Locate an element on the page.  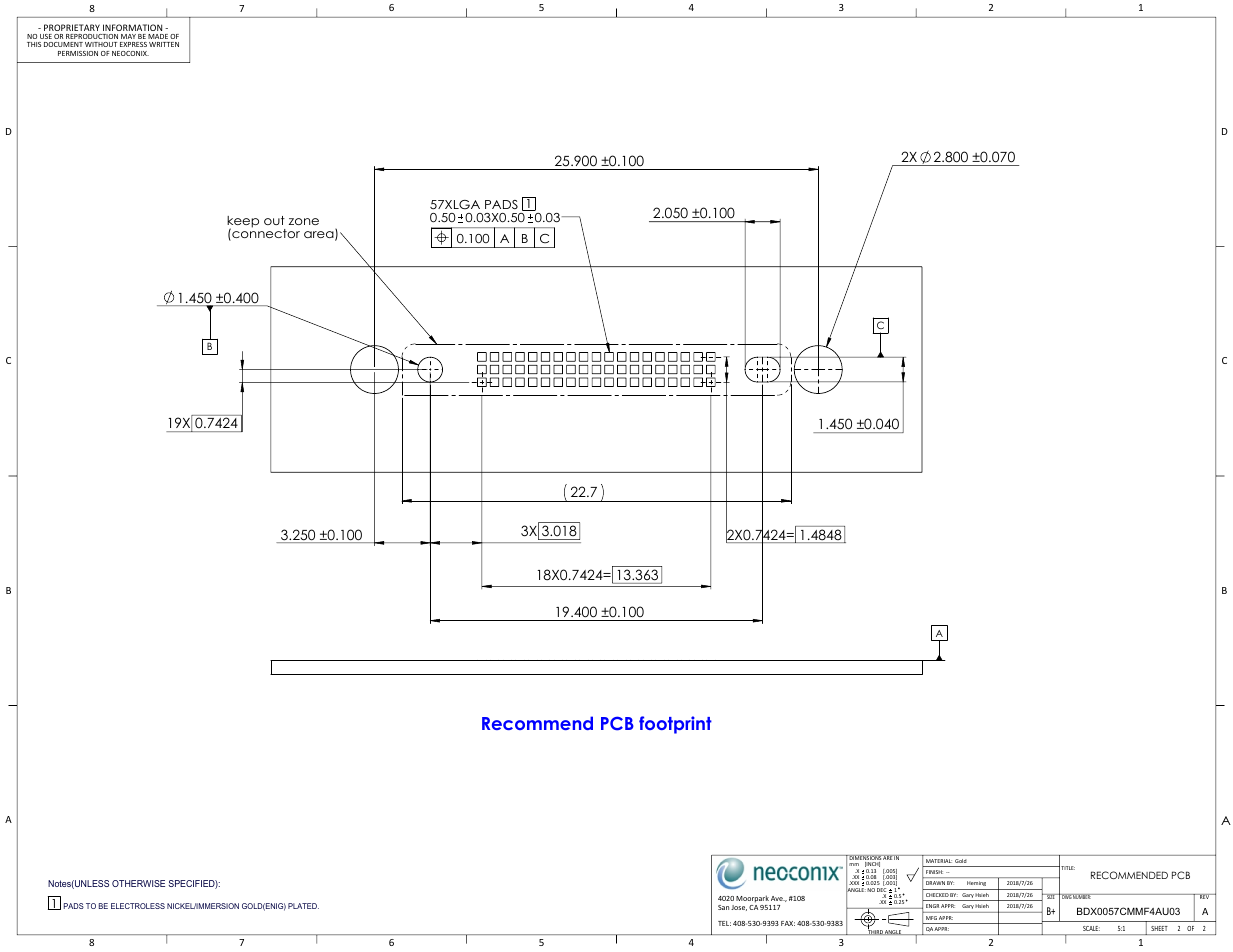
zone is located at coordinates (304, 221).
